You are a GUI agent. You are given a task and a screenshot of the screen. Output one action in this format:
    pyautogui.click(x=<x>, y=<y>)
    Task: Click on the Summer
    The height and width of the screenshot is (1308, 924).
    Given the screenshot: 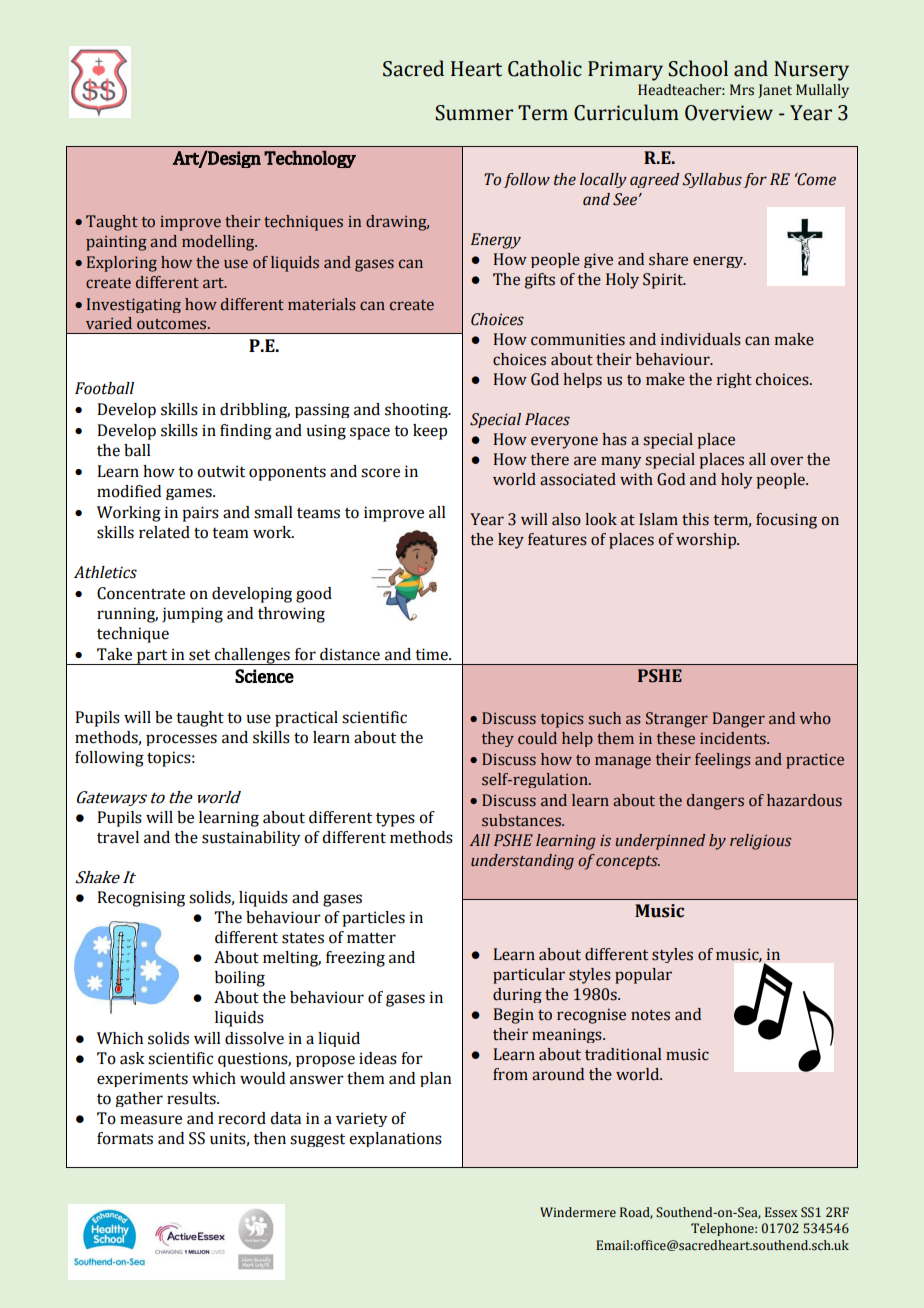 What is the action you would take?
    pyautogui.click(x=474, y=113)
